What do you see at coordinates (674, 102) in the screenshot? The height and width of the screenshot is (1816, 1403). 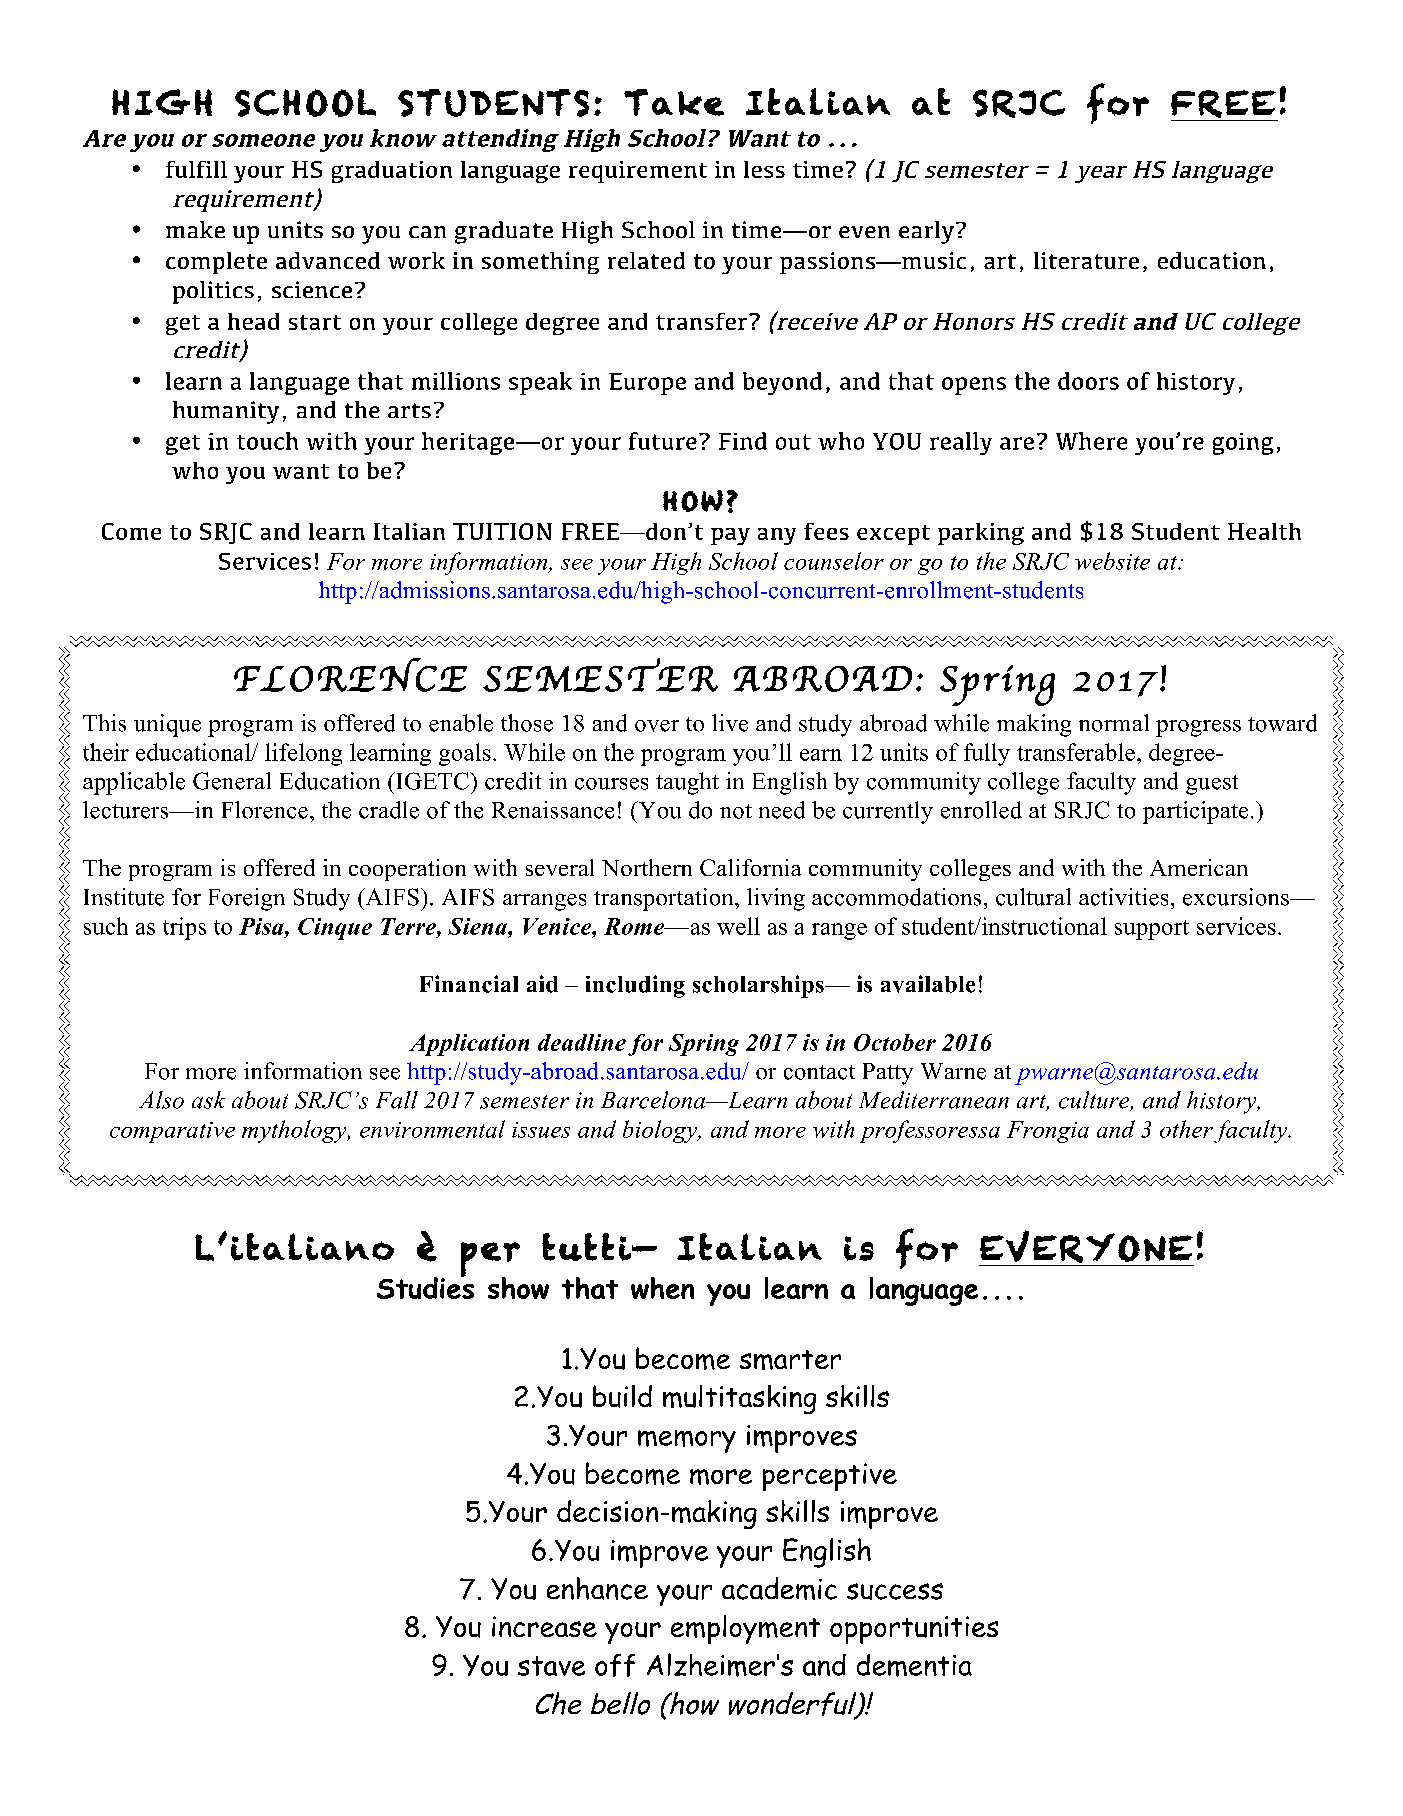 I see `Take` at bounding box center [674, 102].
